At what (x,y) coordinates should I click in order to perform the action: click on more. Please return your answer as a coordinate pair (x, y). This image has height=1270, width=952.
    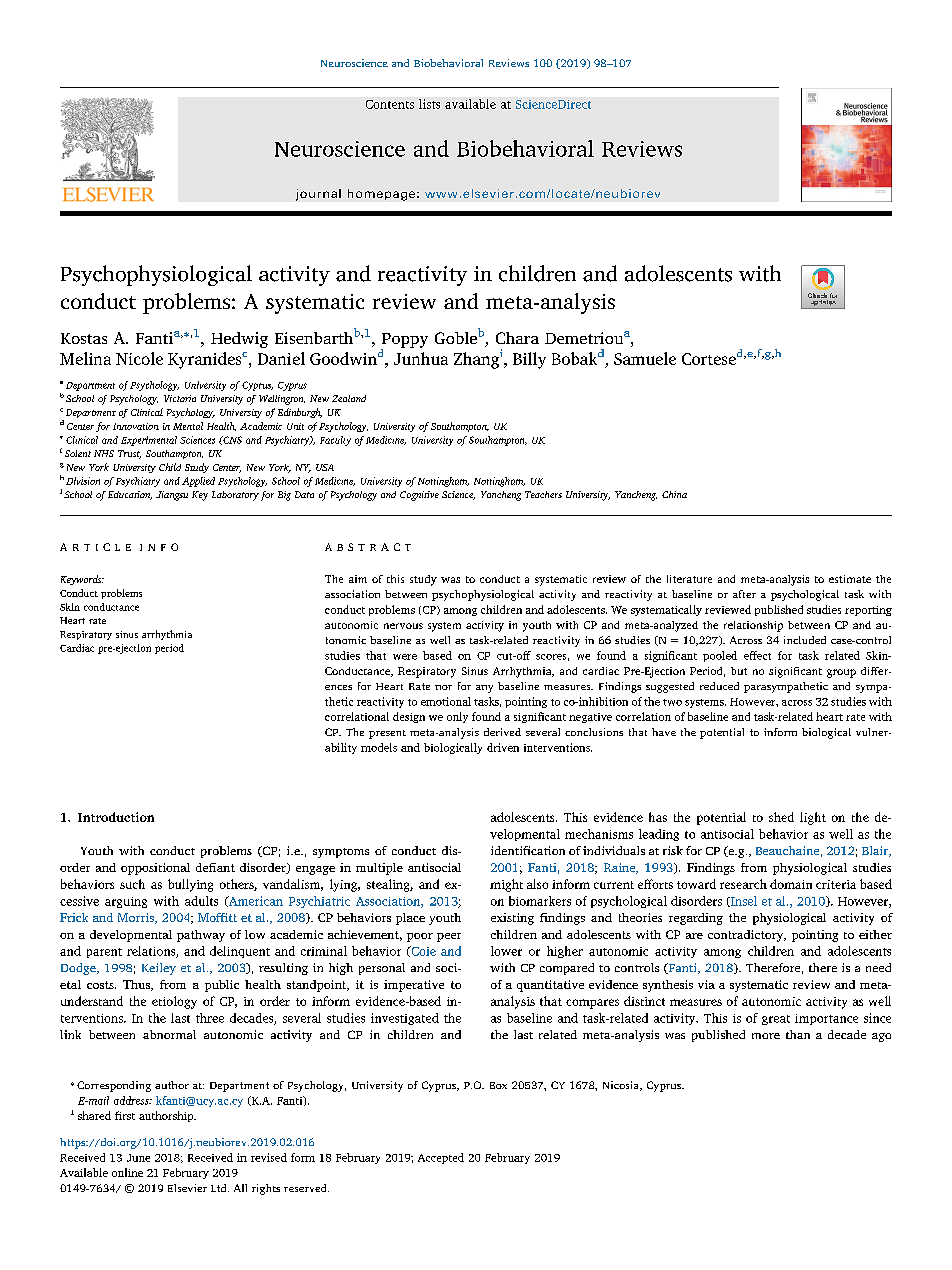
    Looking at the image, I should click on (766, 1036).
